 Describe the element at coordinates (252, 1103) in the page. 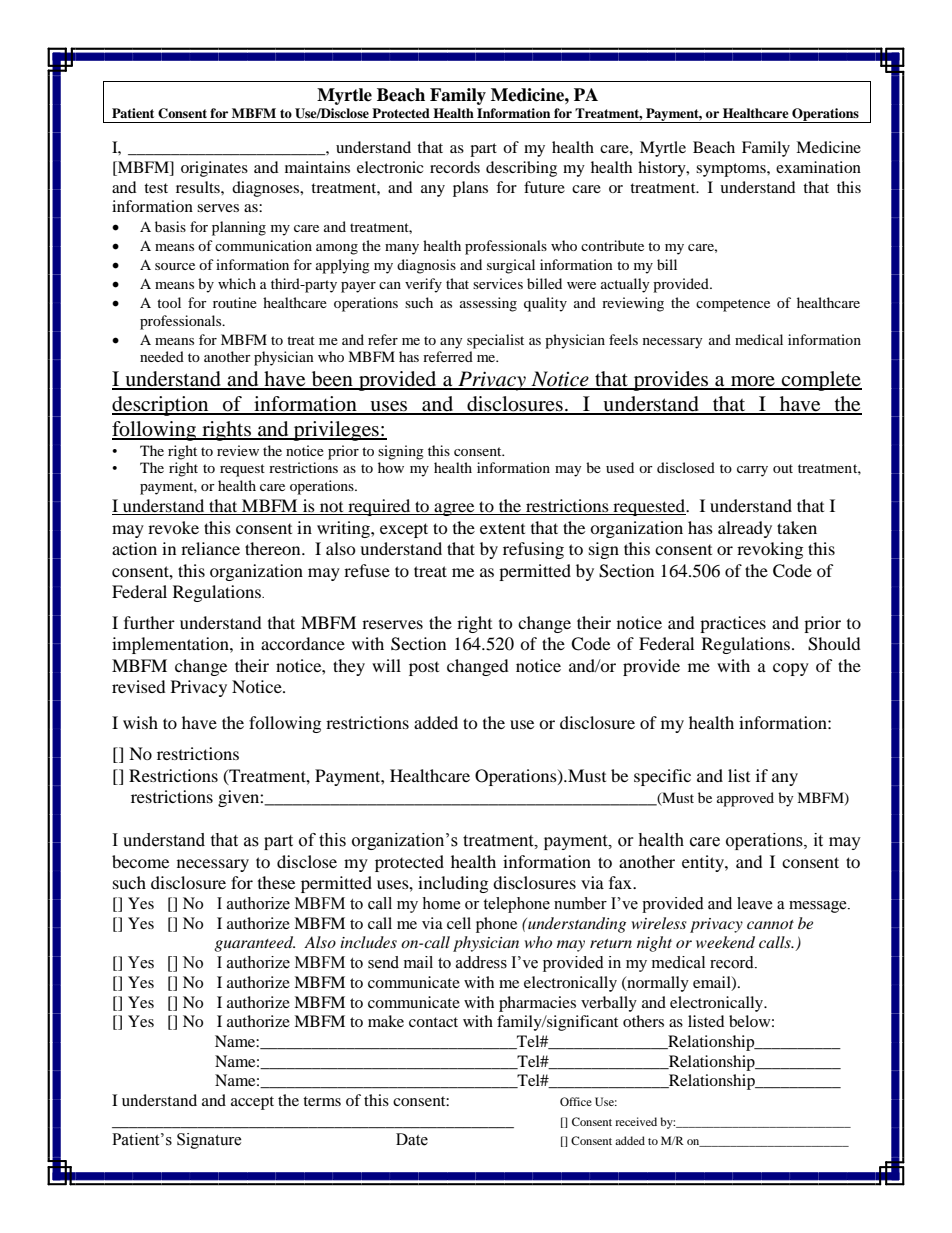

I see `accept` at that location.
